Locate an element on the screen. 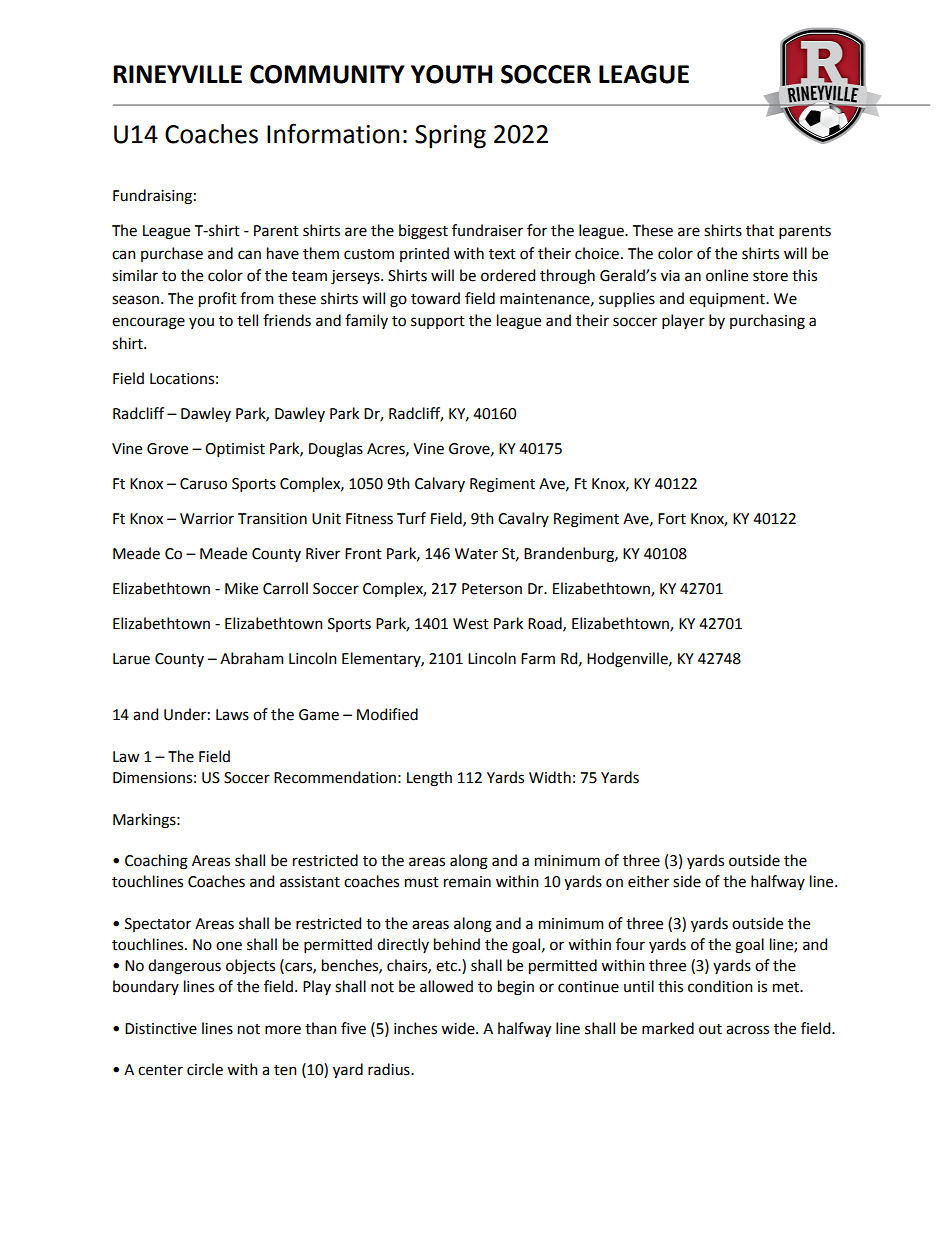 The width and height of the screenshot is (952, 1233). circle is located at coordinates (205, 1069).
